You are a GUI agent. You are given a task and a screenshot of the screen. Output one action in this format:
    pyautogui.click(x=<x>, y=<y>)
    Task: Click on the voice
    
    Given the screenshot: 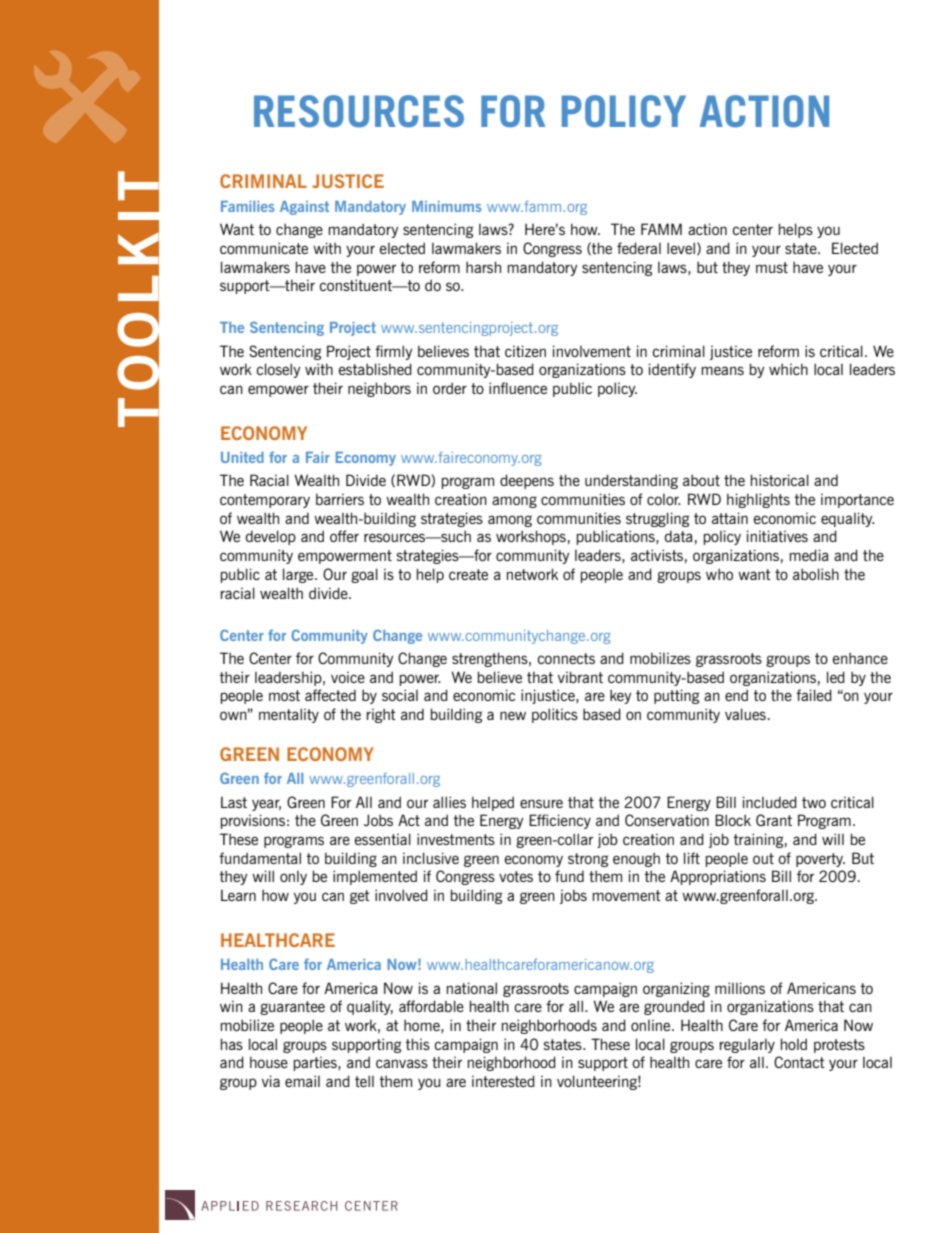 What is the action you would take?
    pyautogui.click(x=348, y=677)
